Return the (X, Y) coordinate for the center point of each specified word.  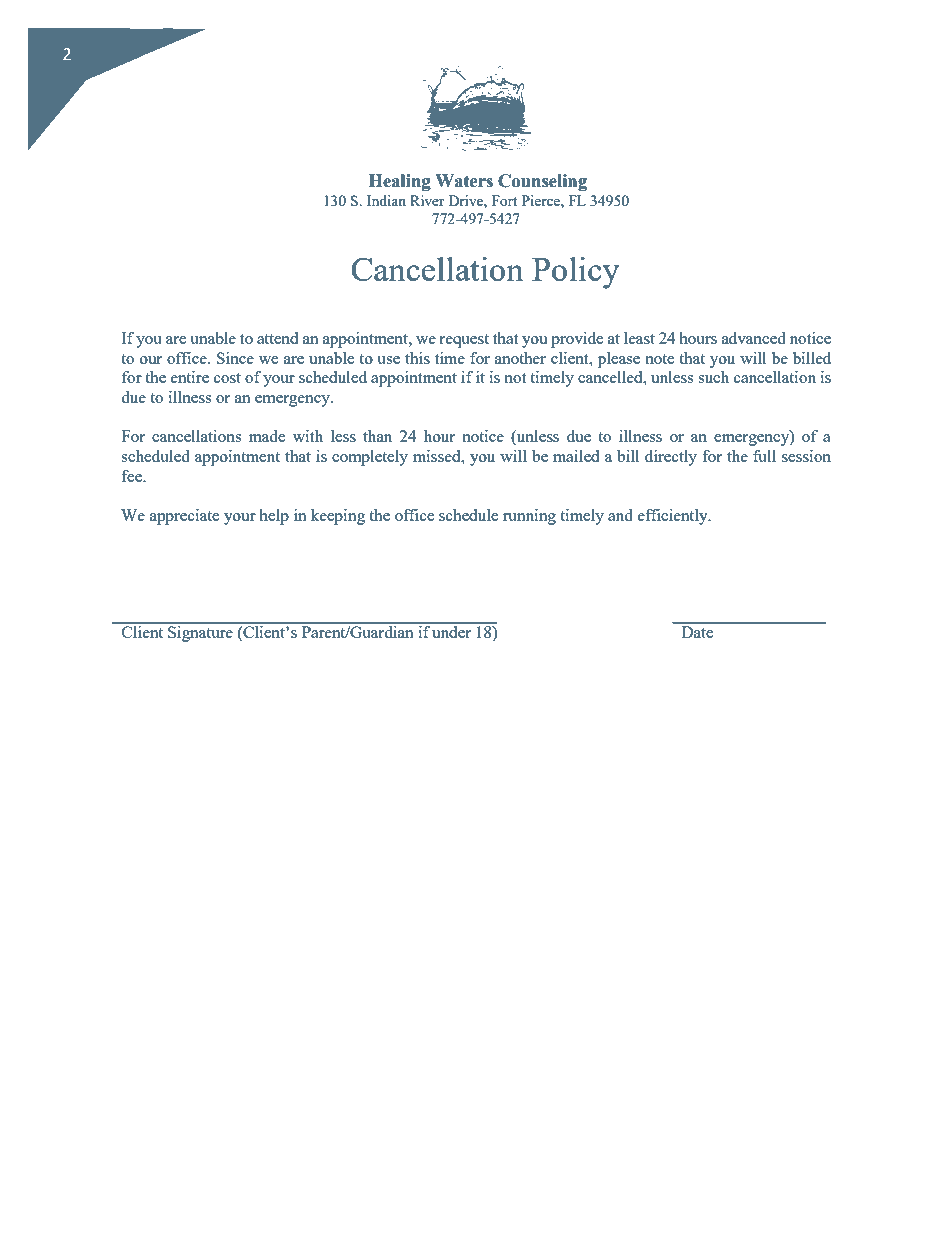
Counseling (542, 182)
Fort (504, 200)
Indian (386, 200)
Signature (200, 634)
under (451, 632)
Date (697, 632)
